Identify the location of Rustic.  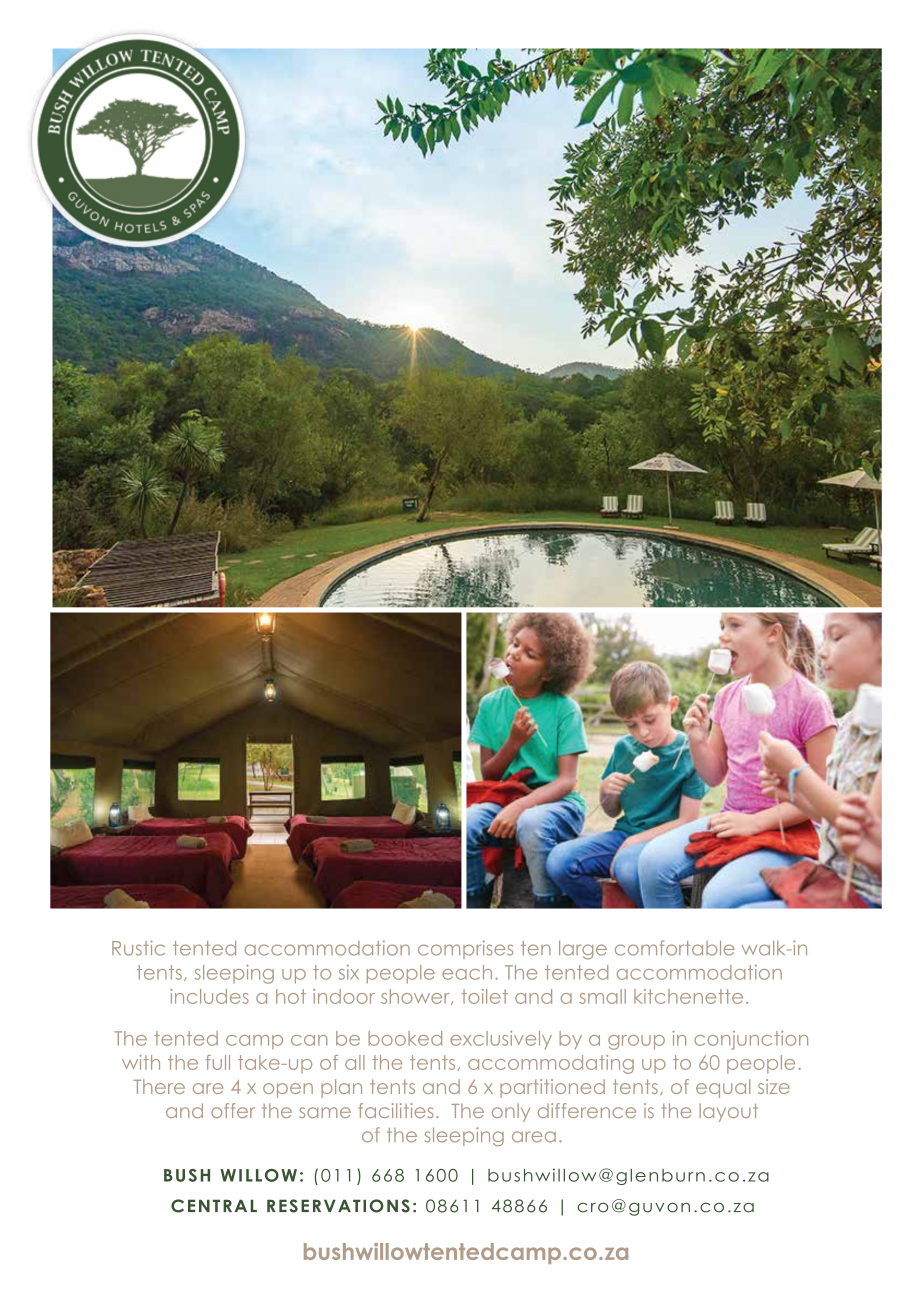
(138, 948).
